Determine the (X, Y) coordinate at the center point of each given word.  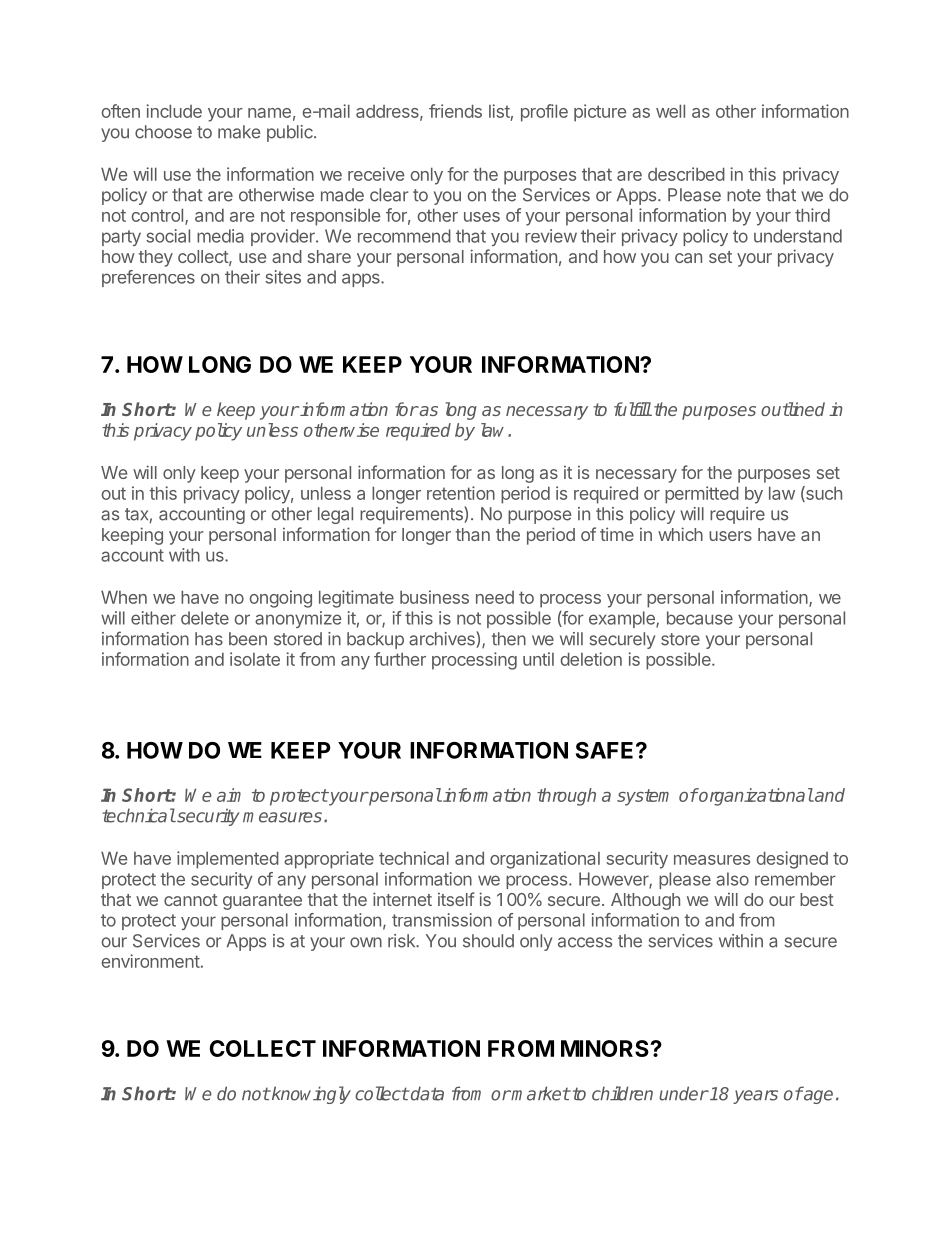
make (239, 132)
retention (461, 493)
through (566, 797)
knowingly (310, 1095)
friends (455, 111)
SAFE (604, 750)
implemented (228, 860)
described (686, 174)
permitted (702, 495)
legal (335, 515)
